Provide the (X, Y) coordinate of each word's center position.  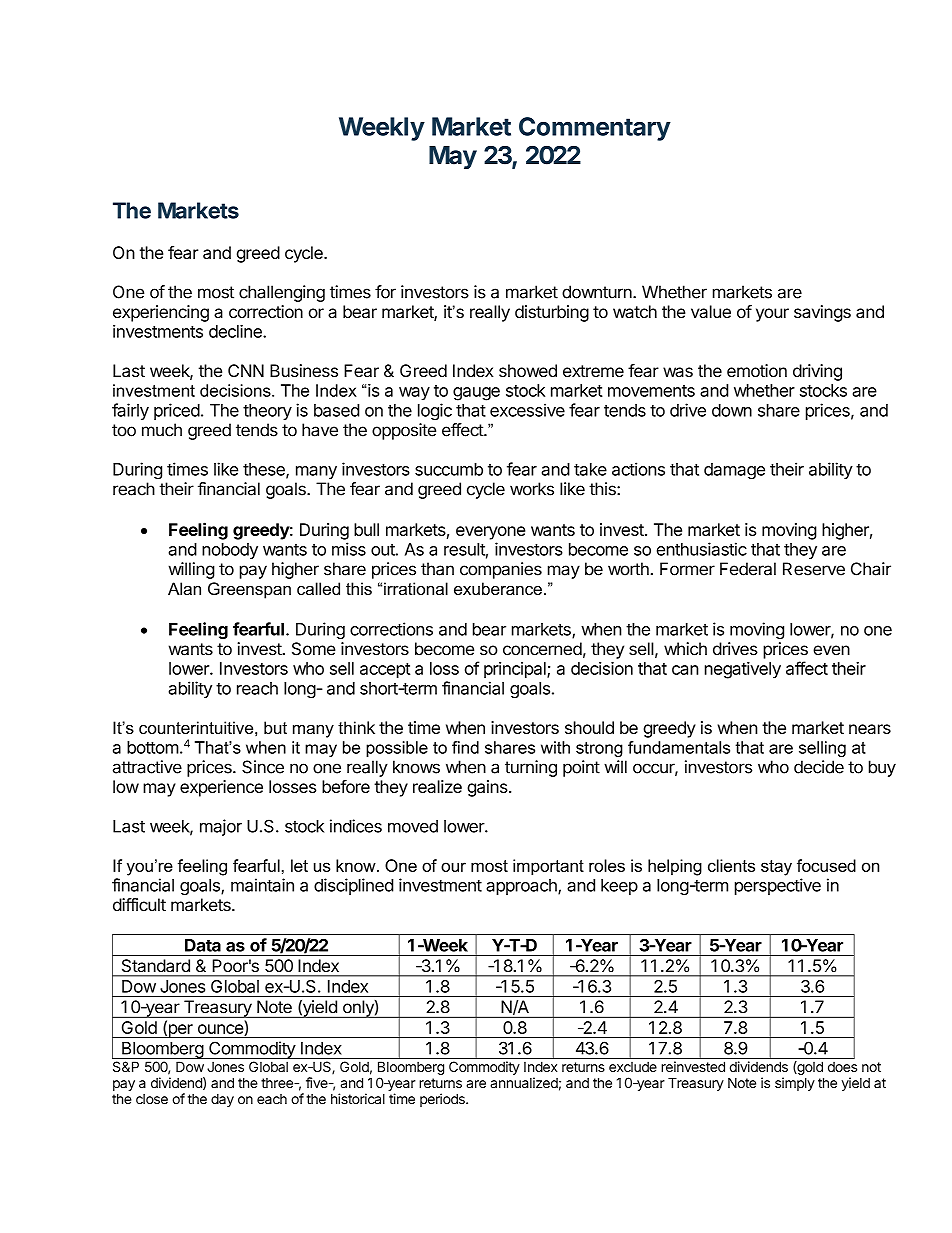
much (162, 430)
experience (221, 788)
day (222, 1100)
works (532, 489)
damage (734, 471)
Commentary (595, 129)
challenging (282, 293)
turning (531, 768)
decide (819, 767)
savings (822, 313)
